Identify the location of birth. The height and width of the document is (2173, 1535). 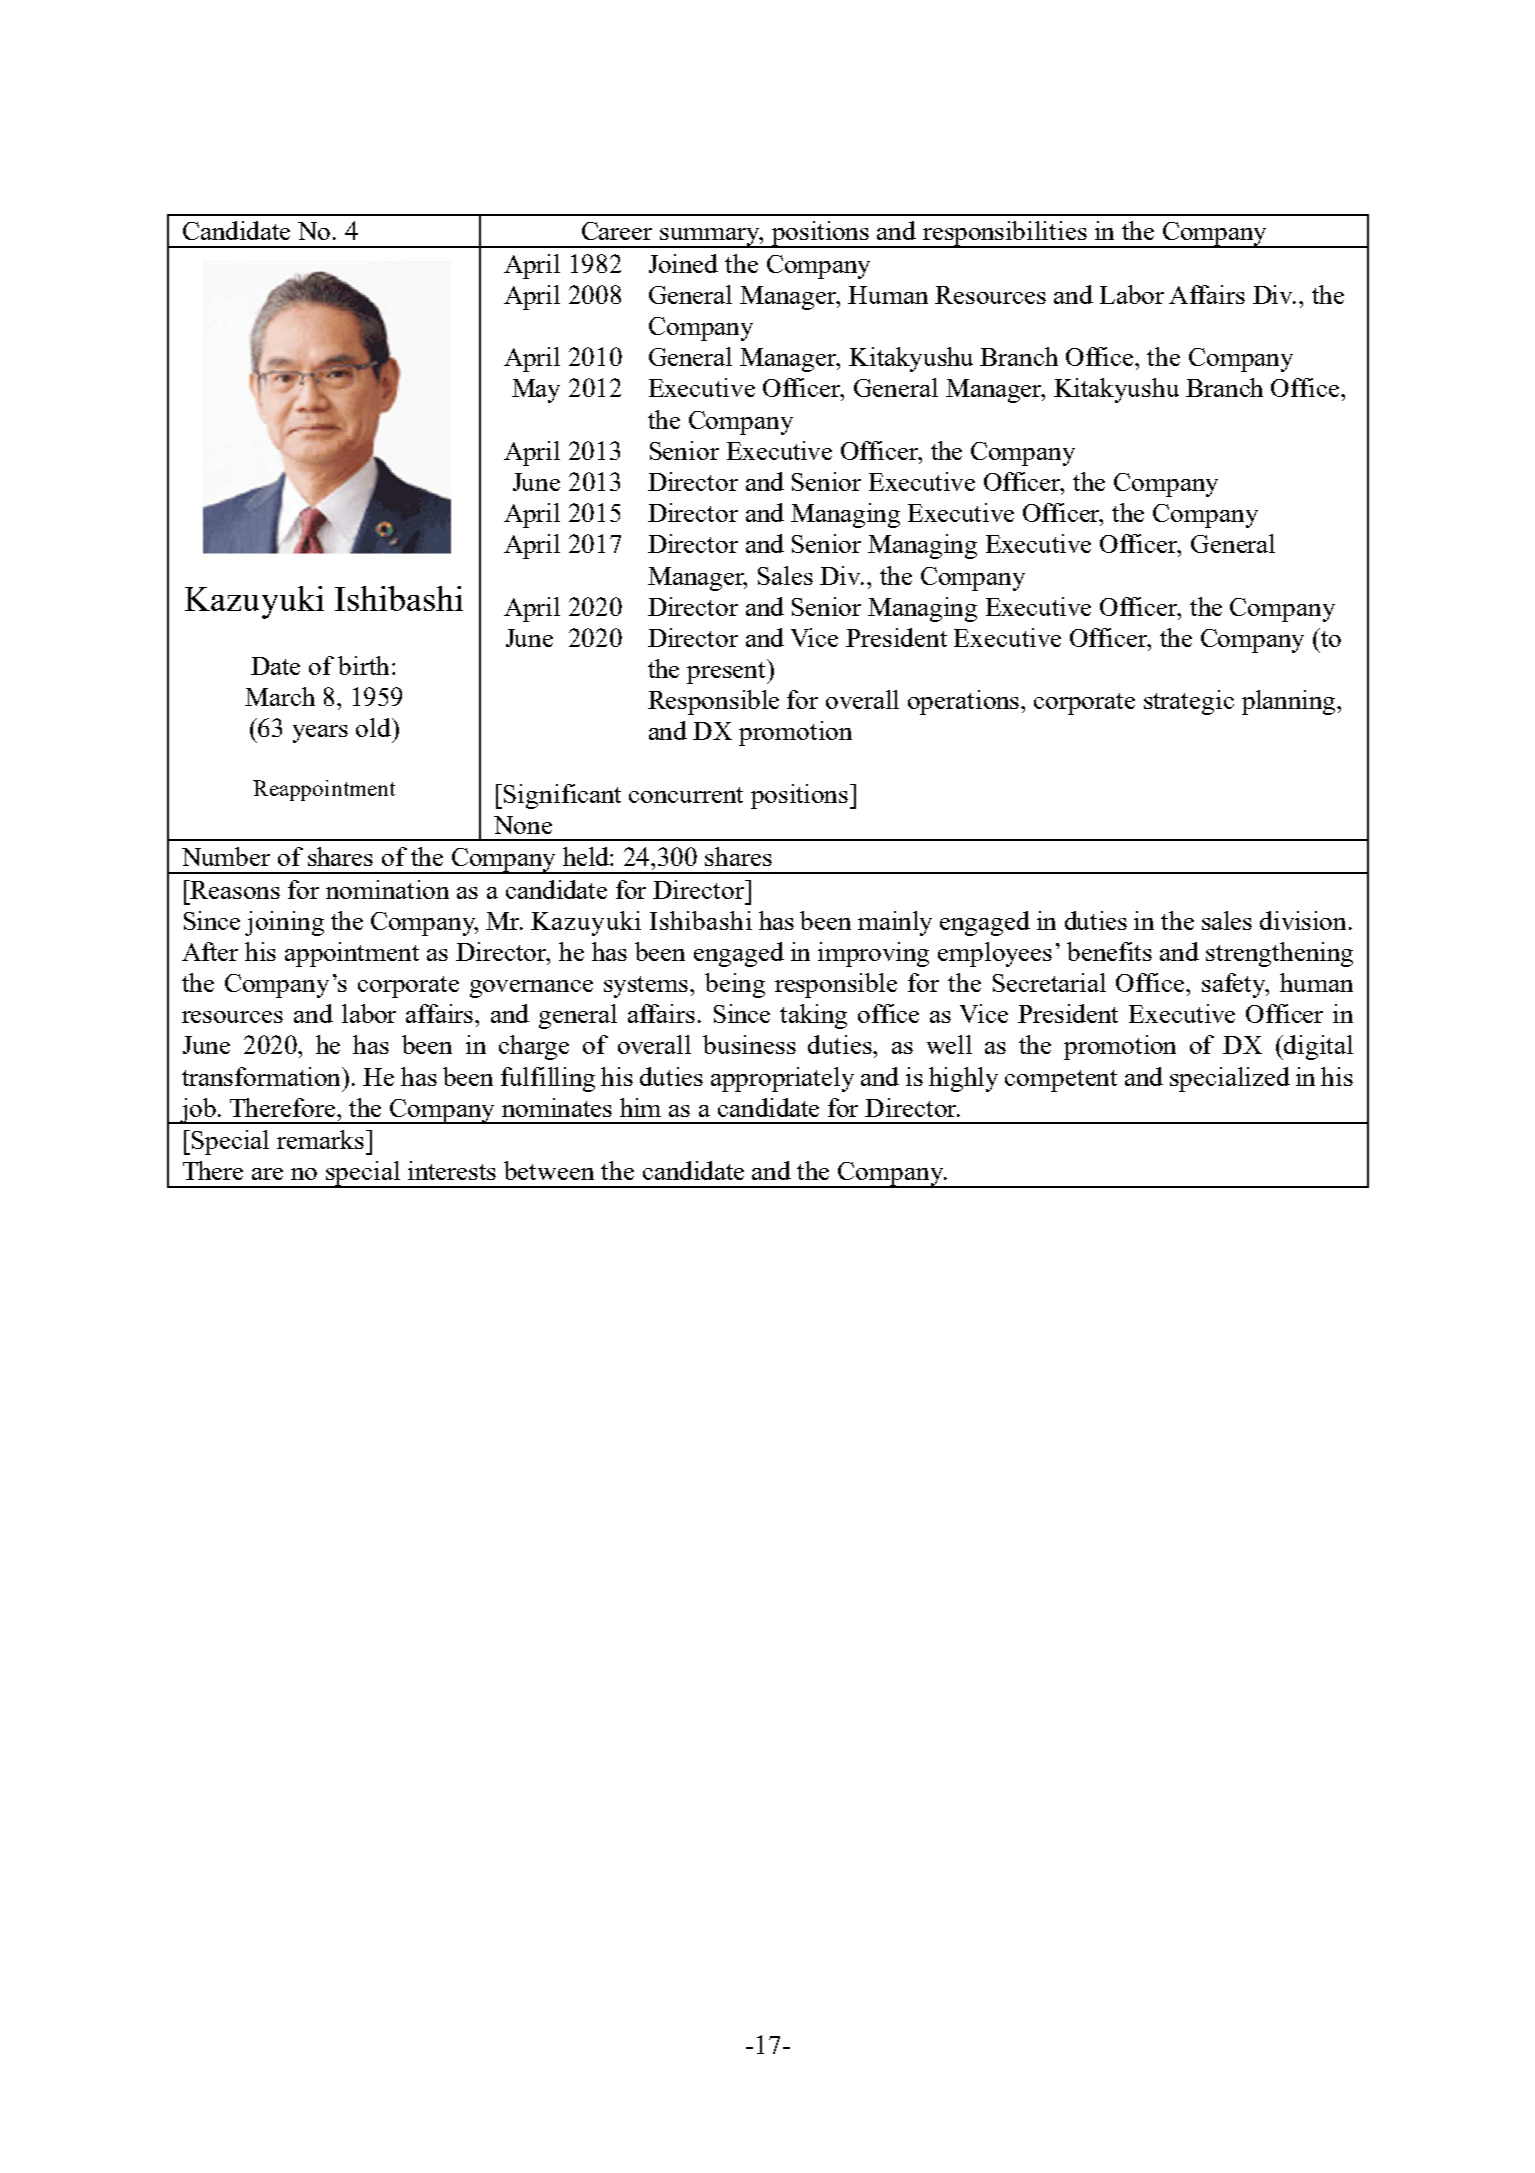
(363, 665).
